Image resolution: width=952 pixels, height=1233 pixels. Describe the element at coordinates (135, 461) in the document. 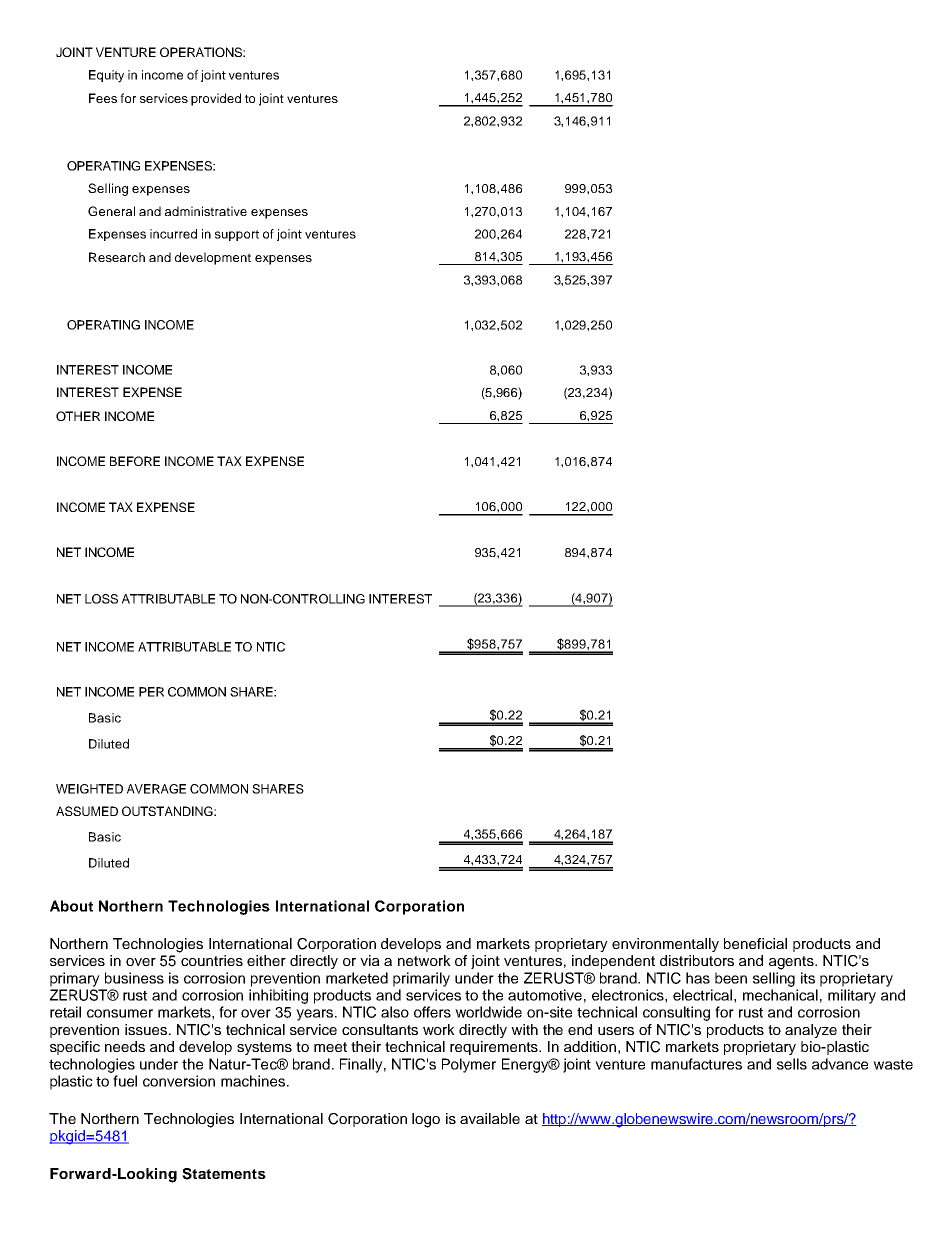

I see `BEFORE` at that location.
